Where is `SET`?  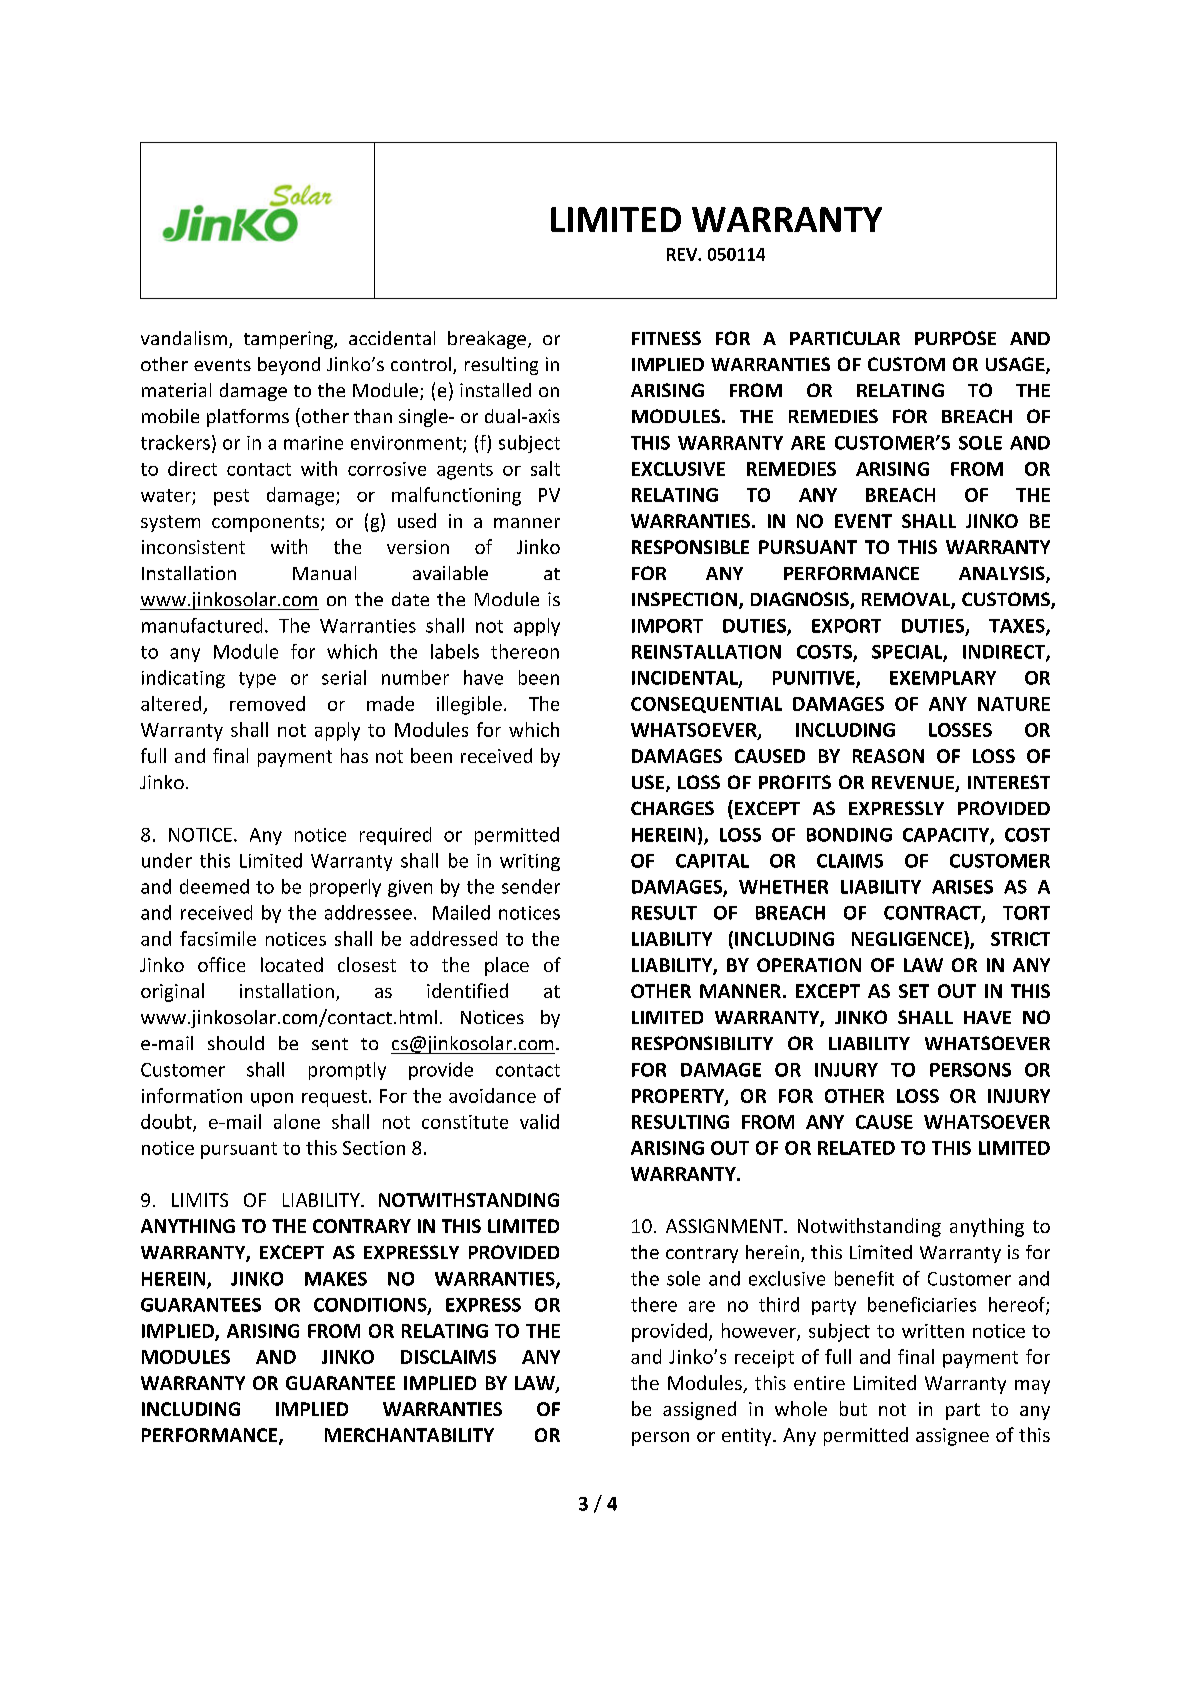
SET is located at coordinates (914, 991).
